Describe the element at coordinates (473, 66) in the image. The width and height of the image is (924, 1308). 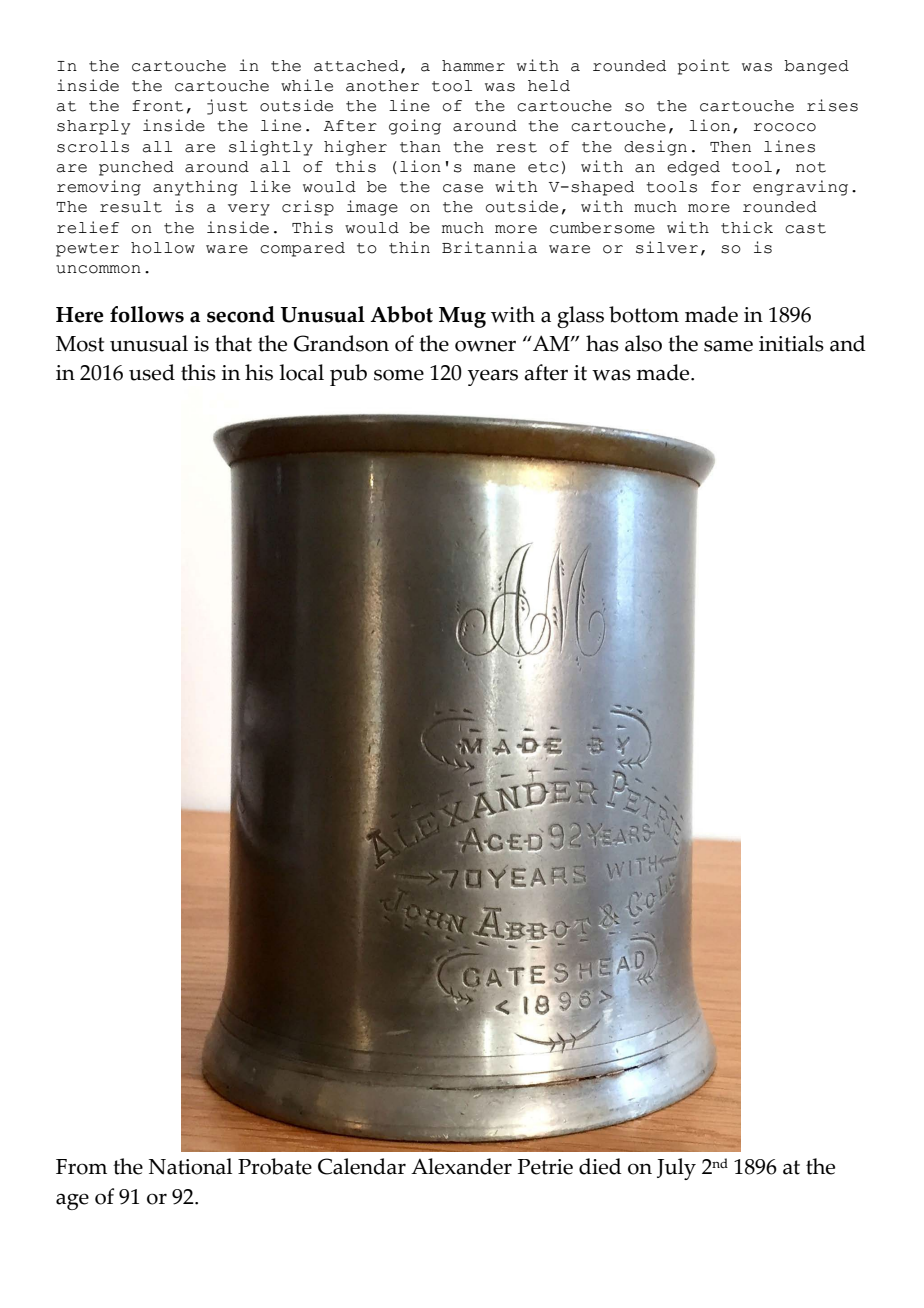
I see `hammer` at that location.
